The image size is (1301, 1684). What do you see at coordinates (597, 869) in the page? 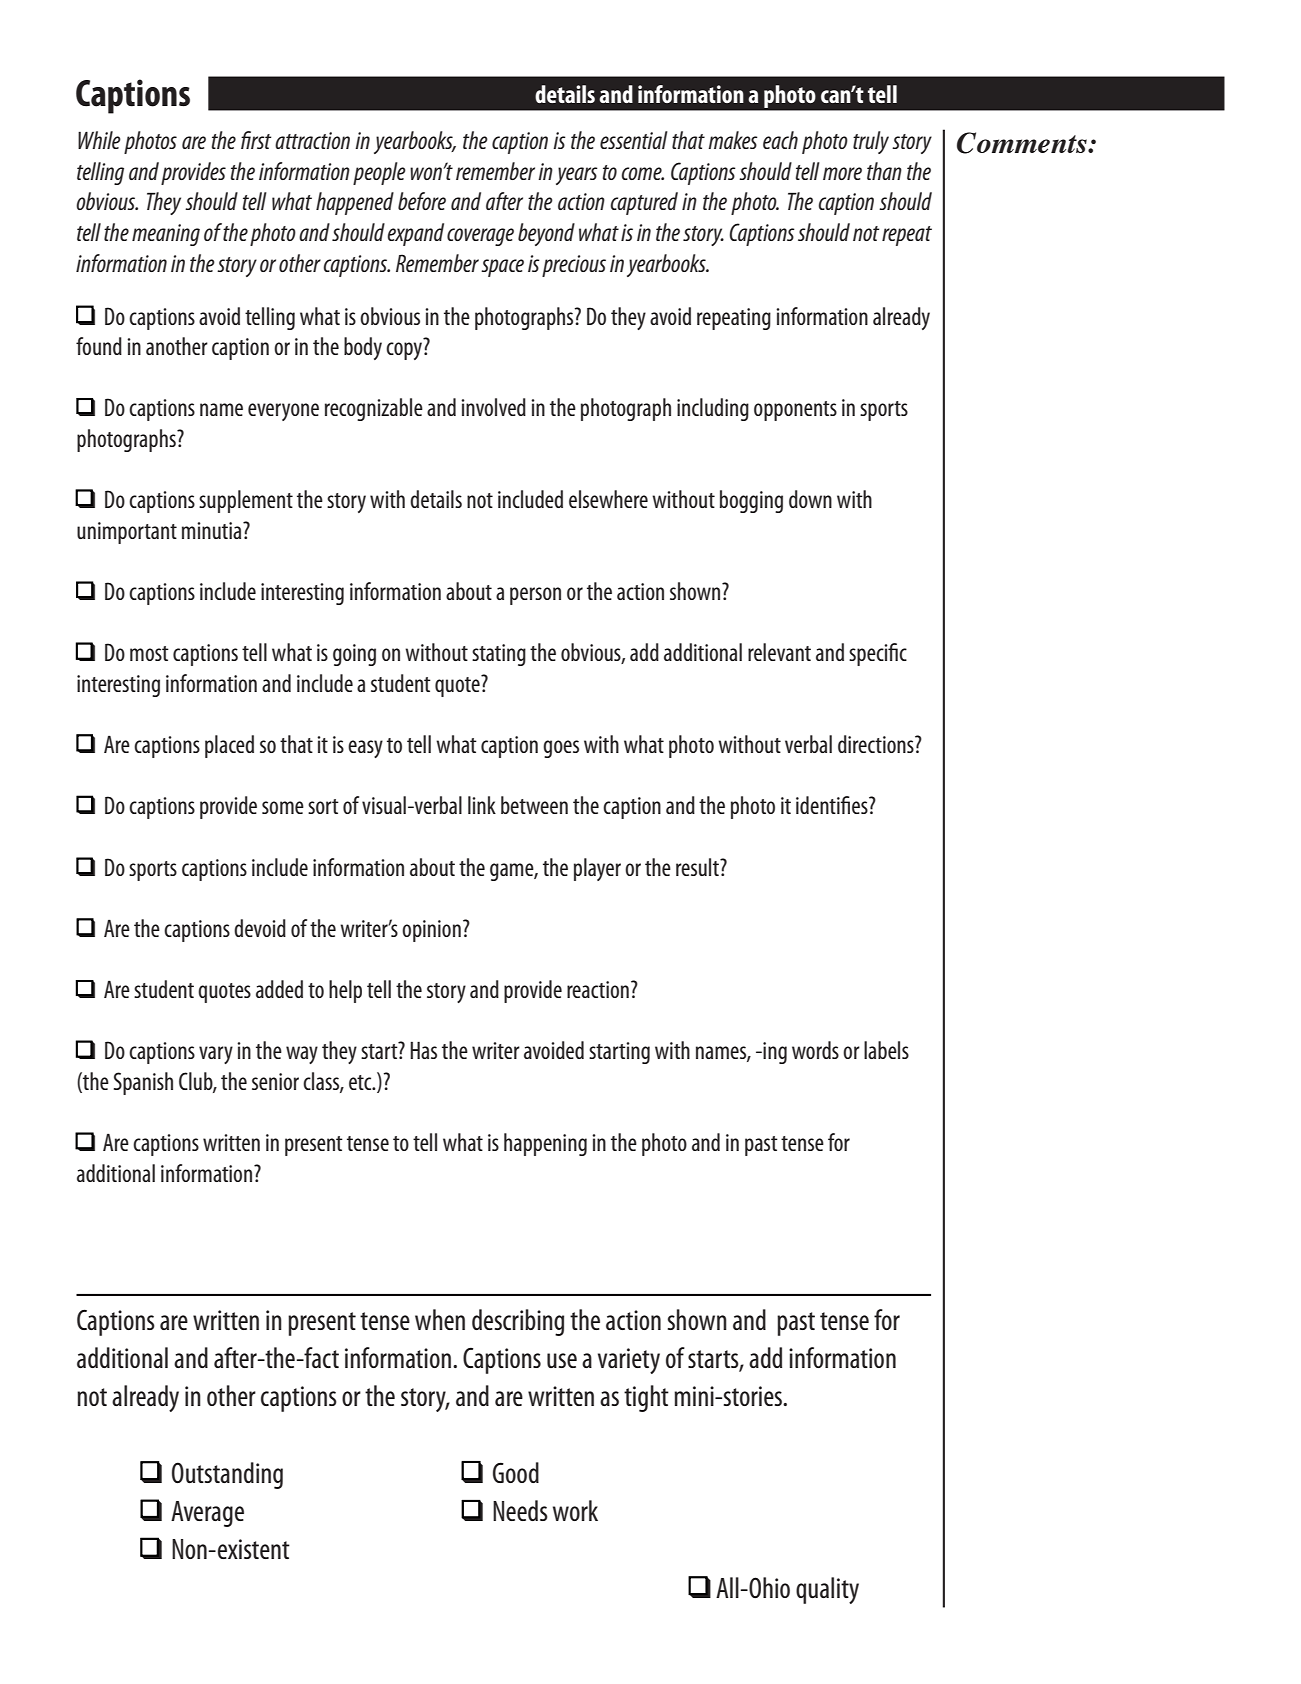
I see `player` at bounding box center [597, 869].
